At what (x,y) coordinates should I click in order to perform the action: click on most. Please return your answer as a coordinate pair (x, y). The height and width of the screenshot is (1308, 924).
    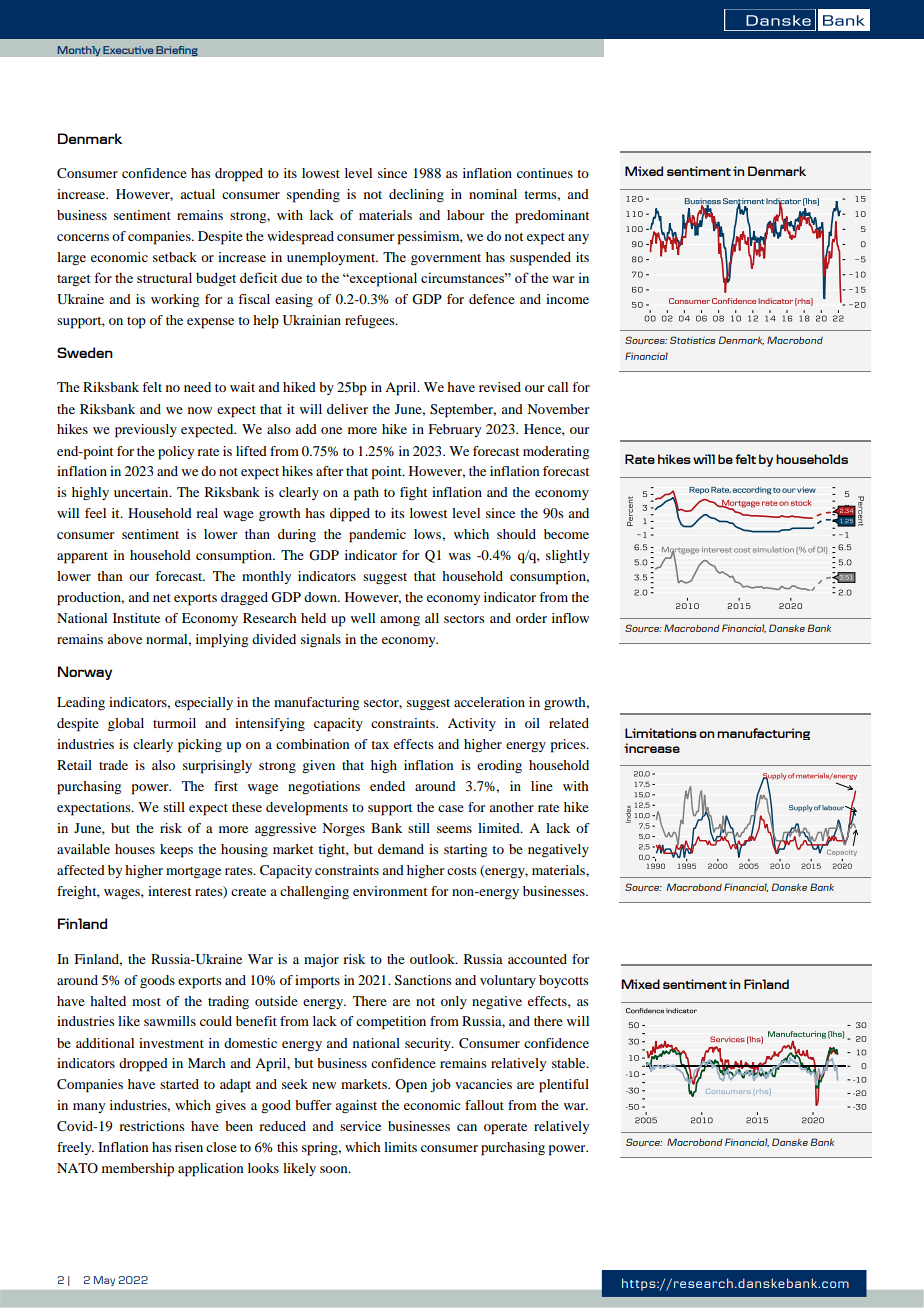
    Looking at the image, I should click on (146, 1002).
